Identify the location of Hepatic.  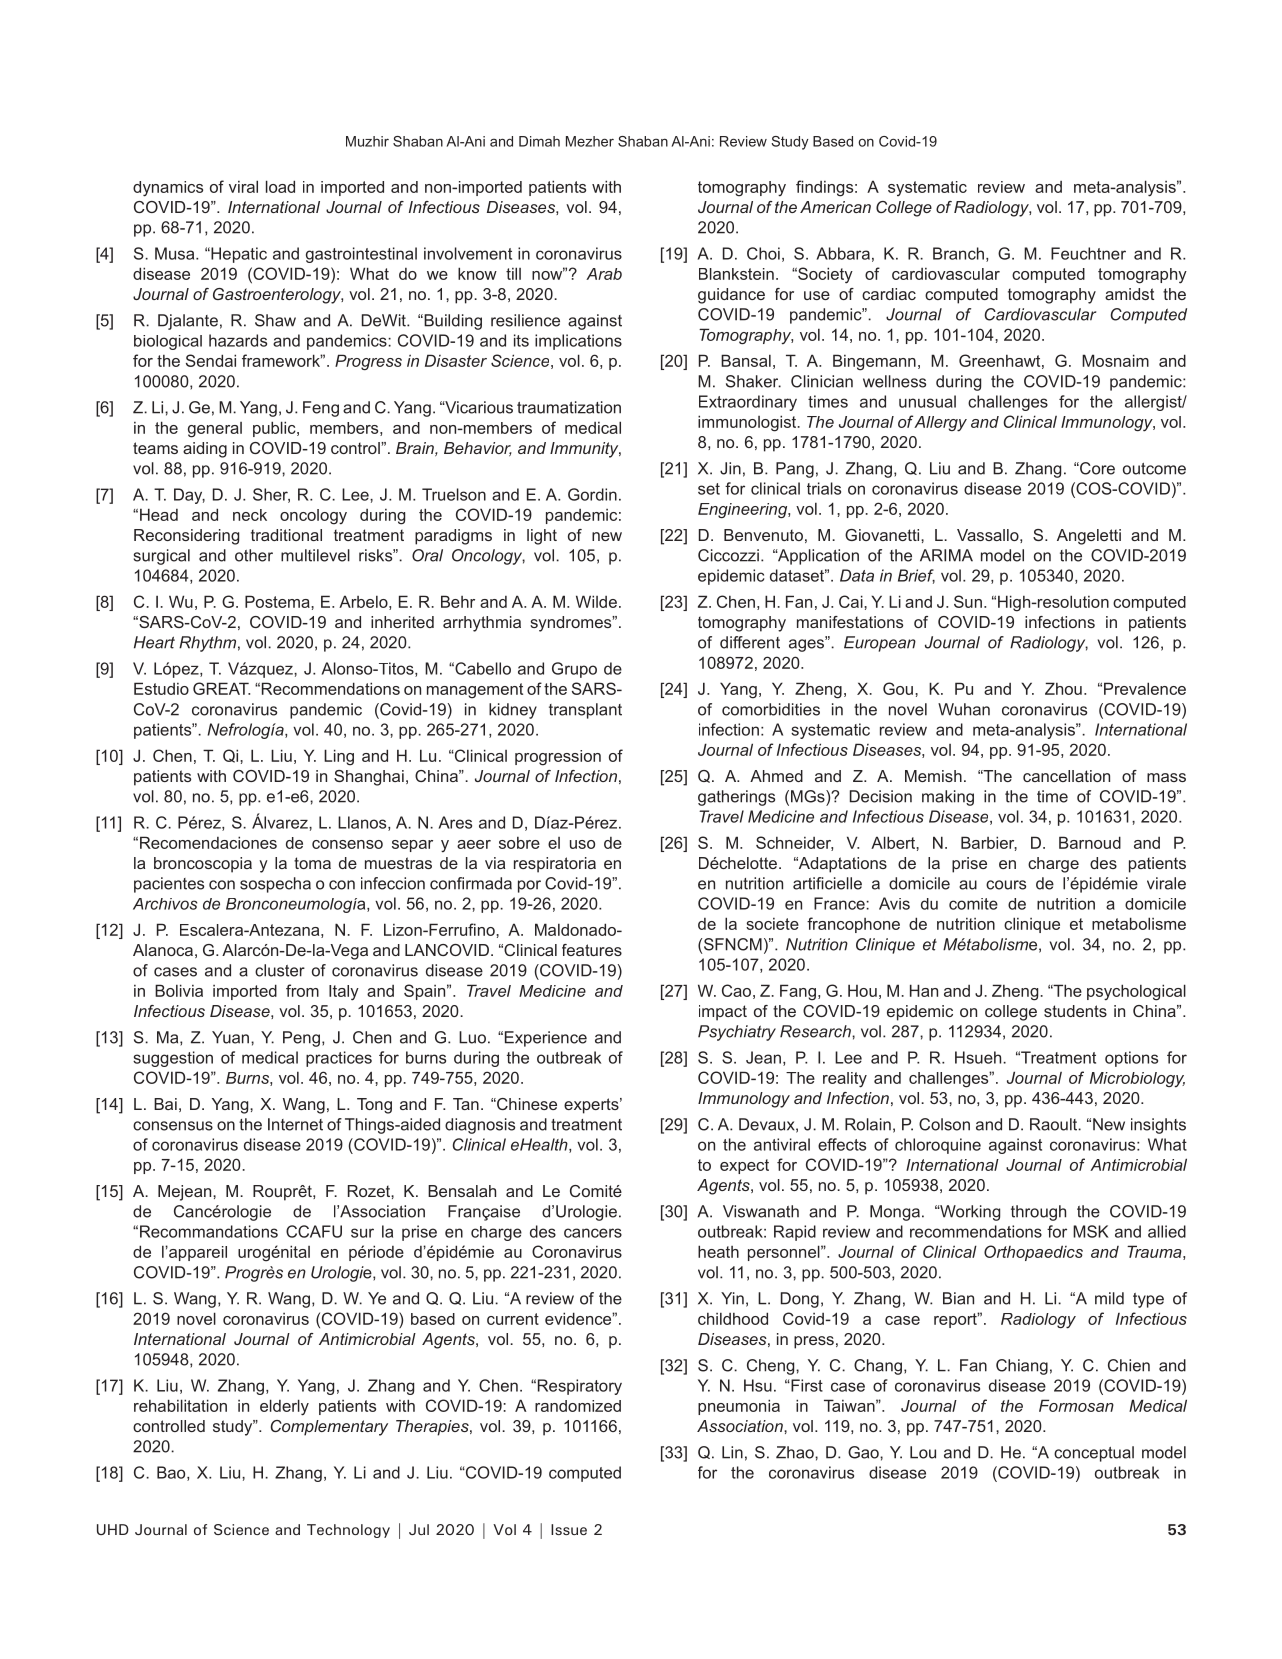
(238, 255).
